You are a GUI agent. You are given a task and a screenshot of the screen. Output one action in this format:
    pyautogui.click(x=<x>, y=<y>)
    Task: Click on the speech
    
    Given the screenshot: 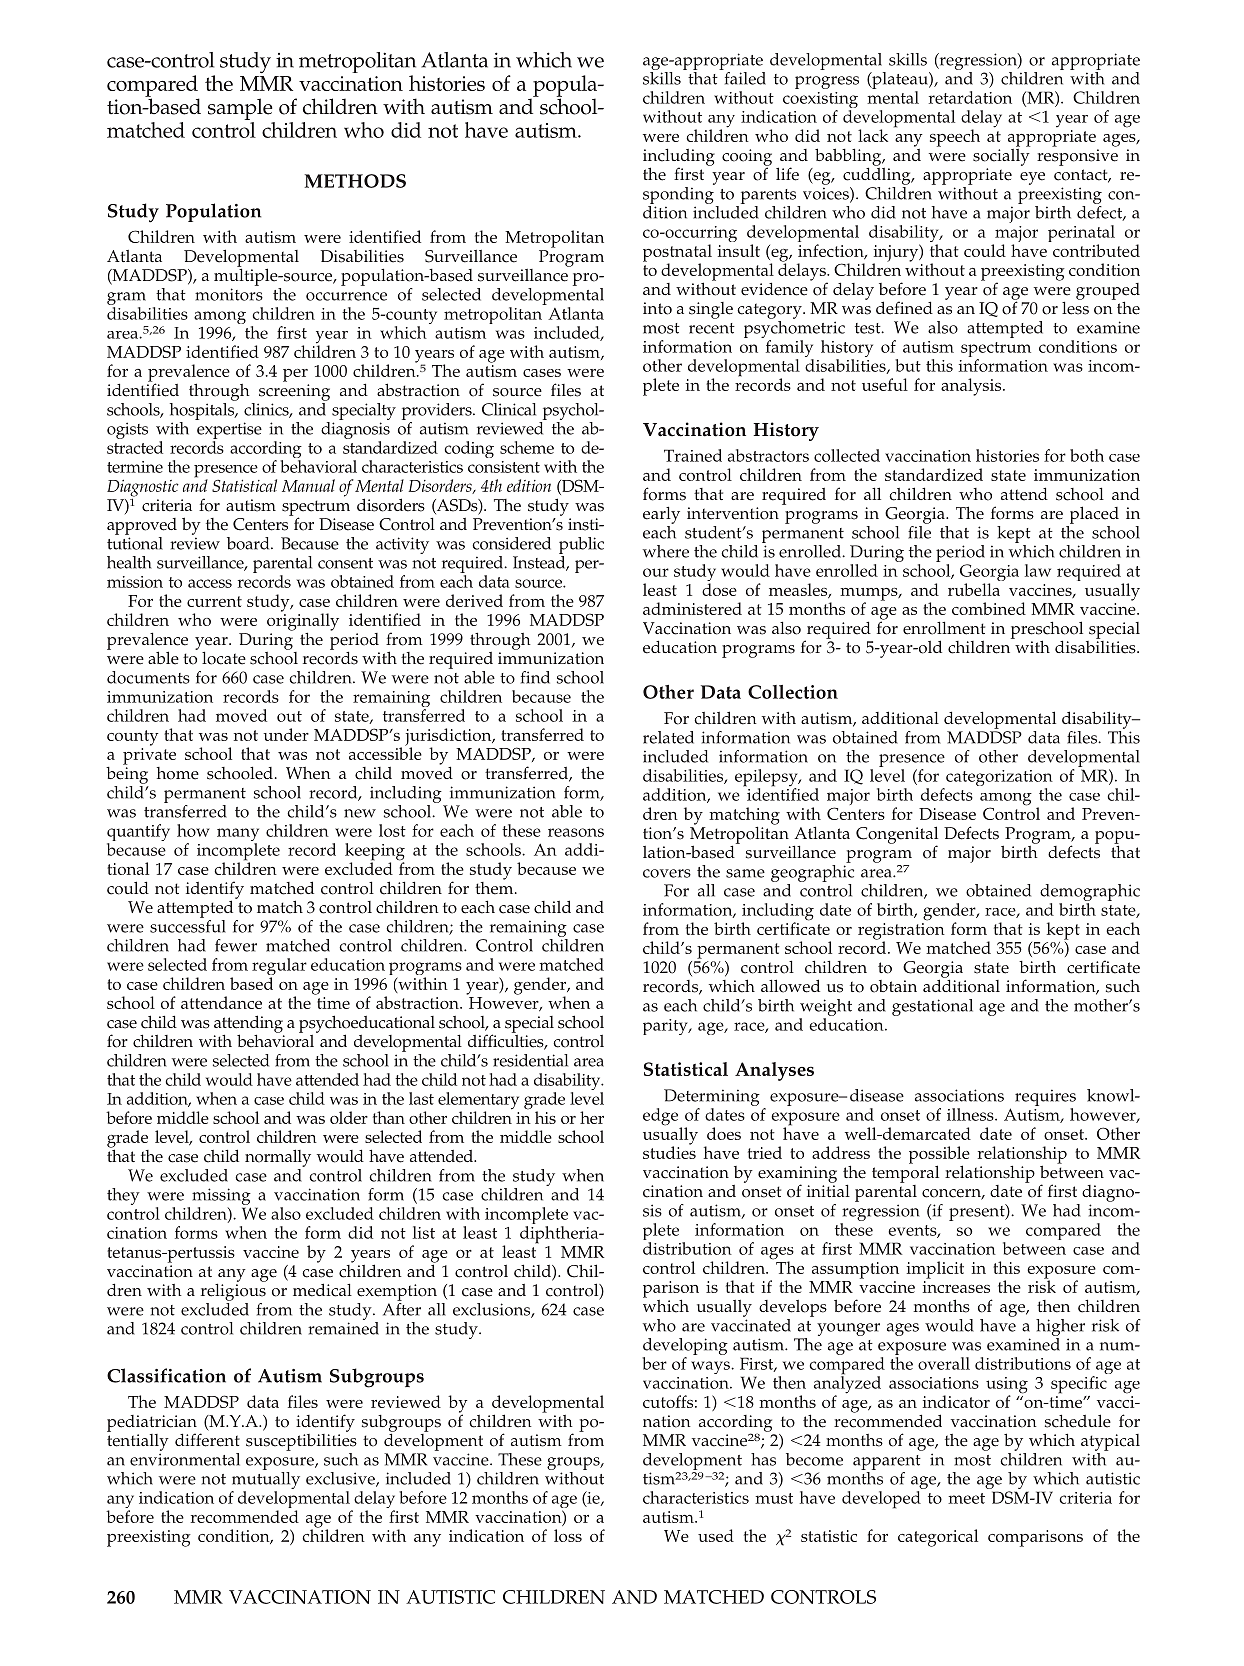 What is the action you would take?
    pyautogui.click(x=955, y=138)
